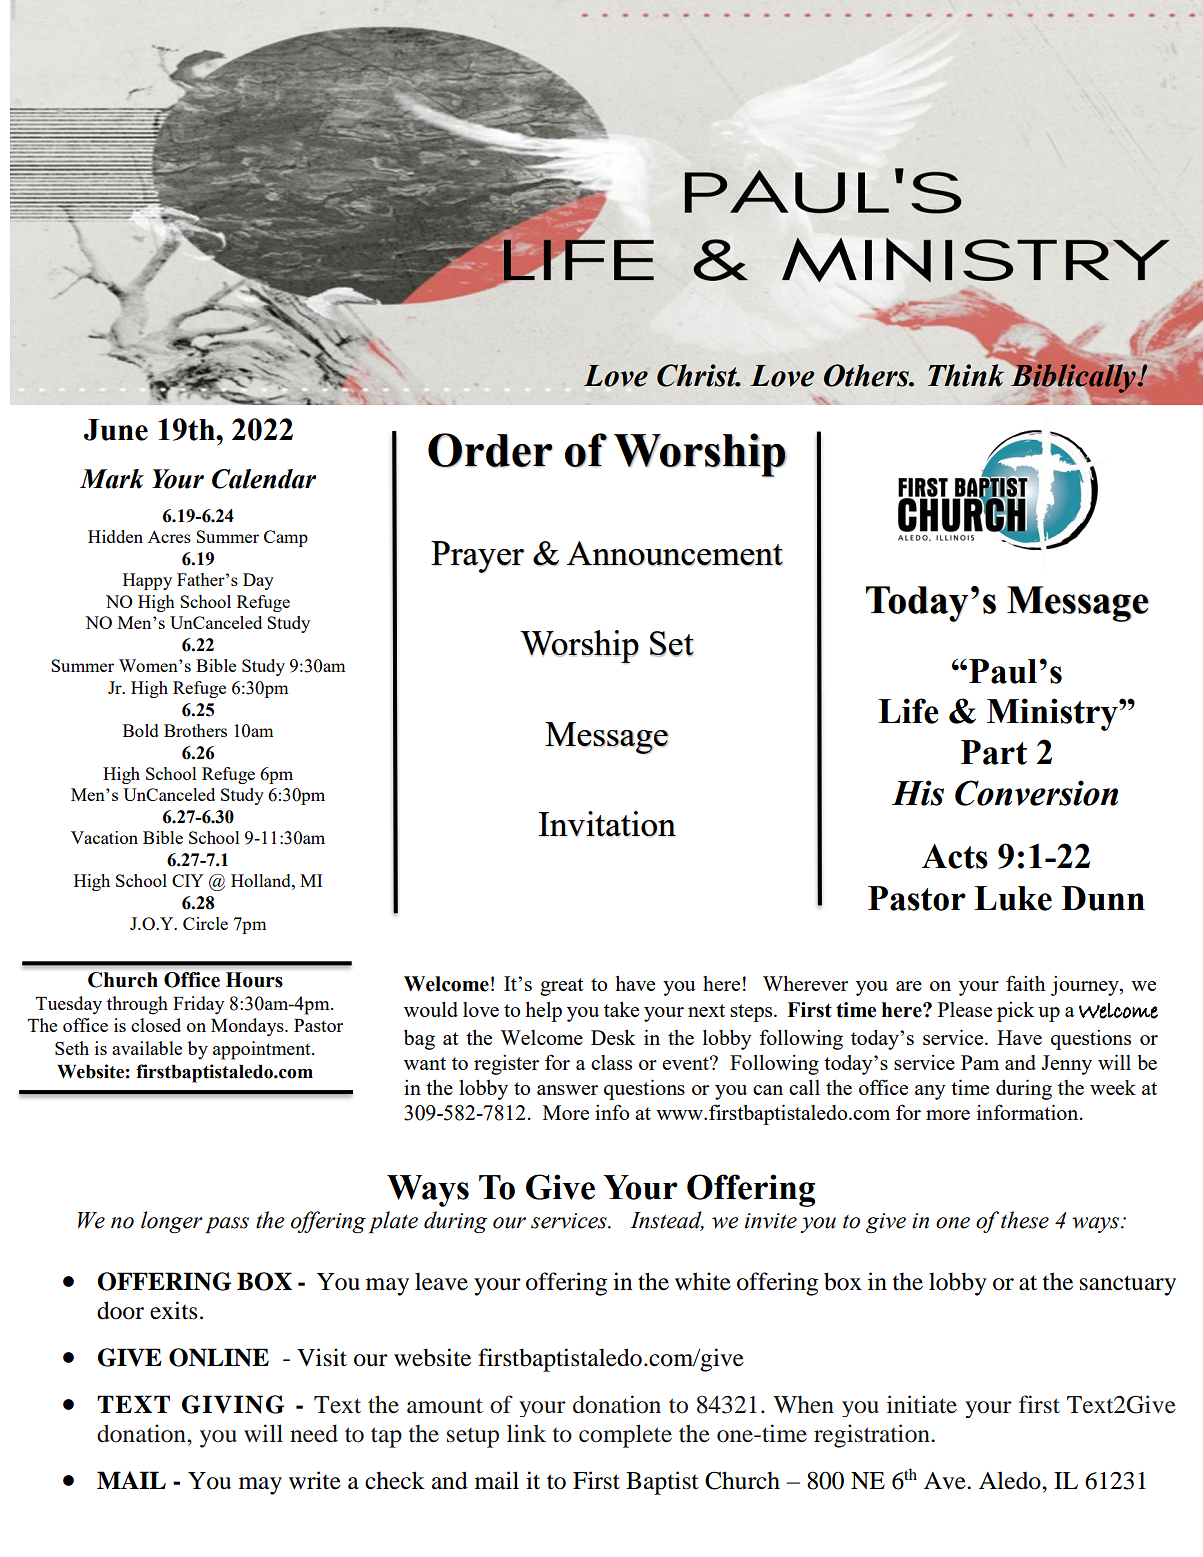 The width and height of the screenshot is (1203, 1557). Describe the element at coordinates (490, 450) in the screenshot. I see `Order` at that location.
